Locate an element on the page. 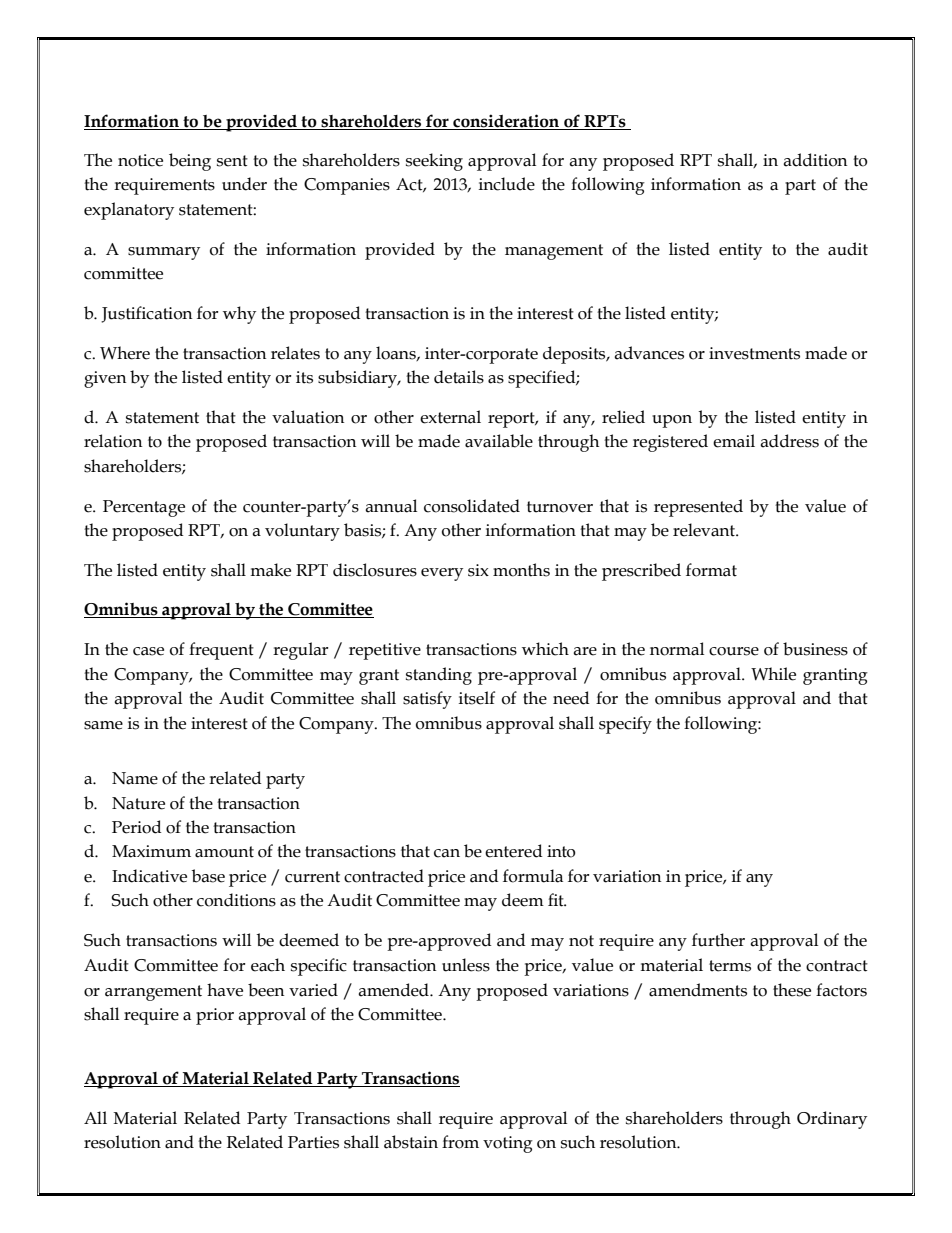  conditions is located at coordinates (236, 900).
